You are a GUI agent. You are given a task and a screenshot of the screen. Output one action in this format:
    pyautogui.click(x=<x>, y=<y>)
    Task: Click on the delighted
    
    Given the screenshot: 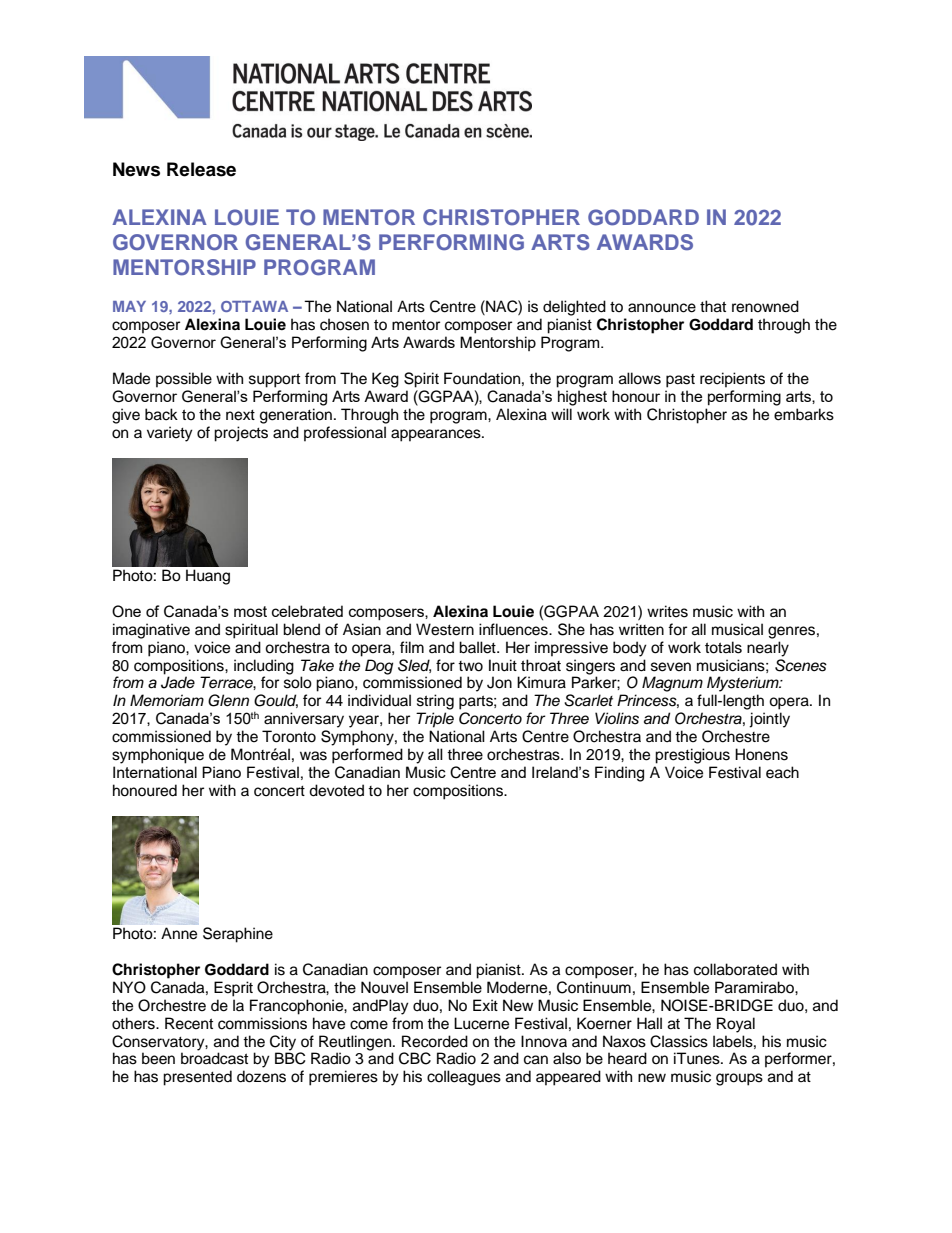 What is the action you would take?
    pyautogui.click(x=574, y=308)
